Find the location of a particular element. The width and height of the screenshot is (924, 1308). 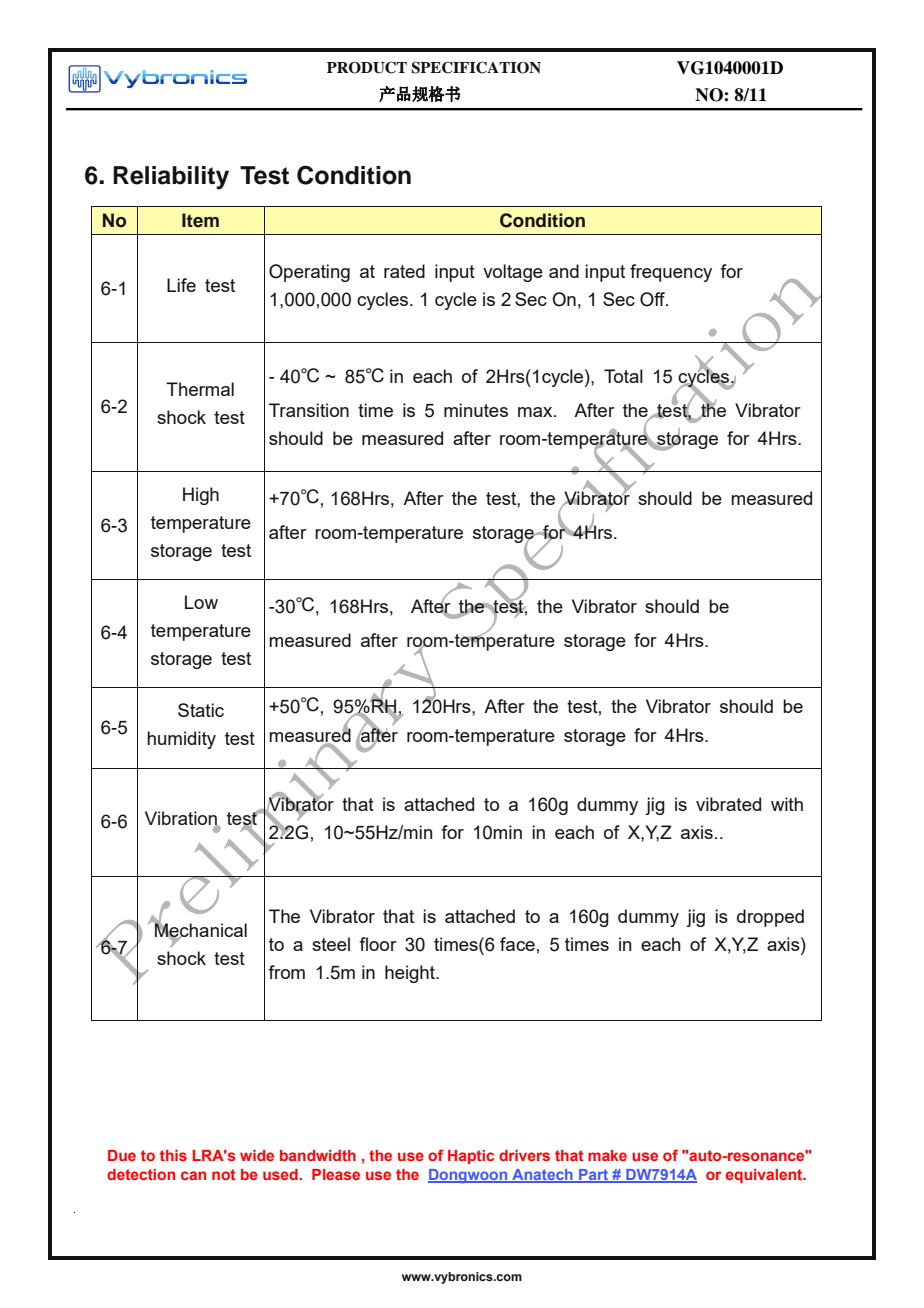

SPECIFICATION is located at coordinates (476, 67).
